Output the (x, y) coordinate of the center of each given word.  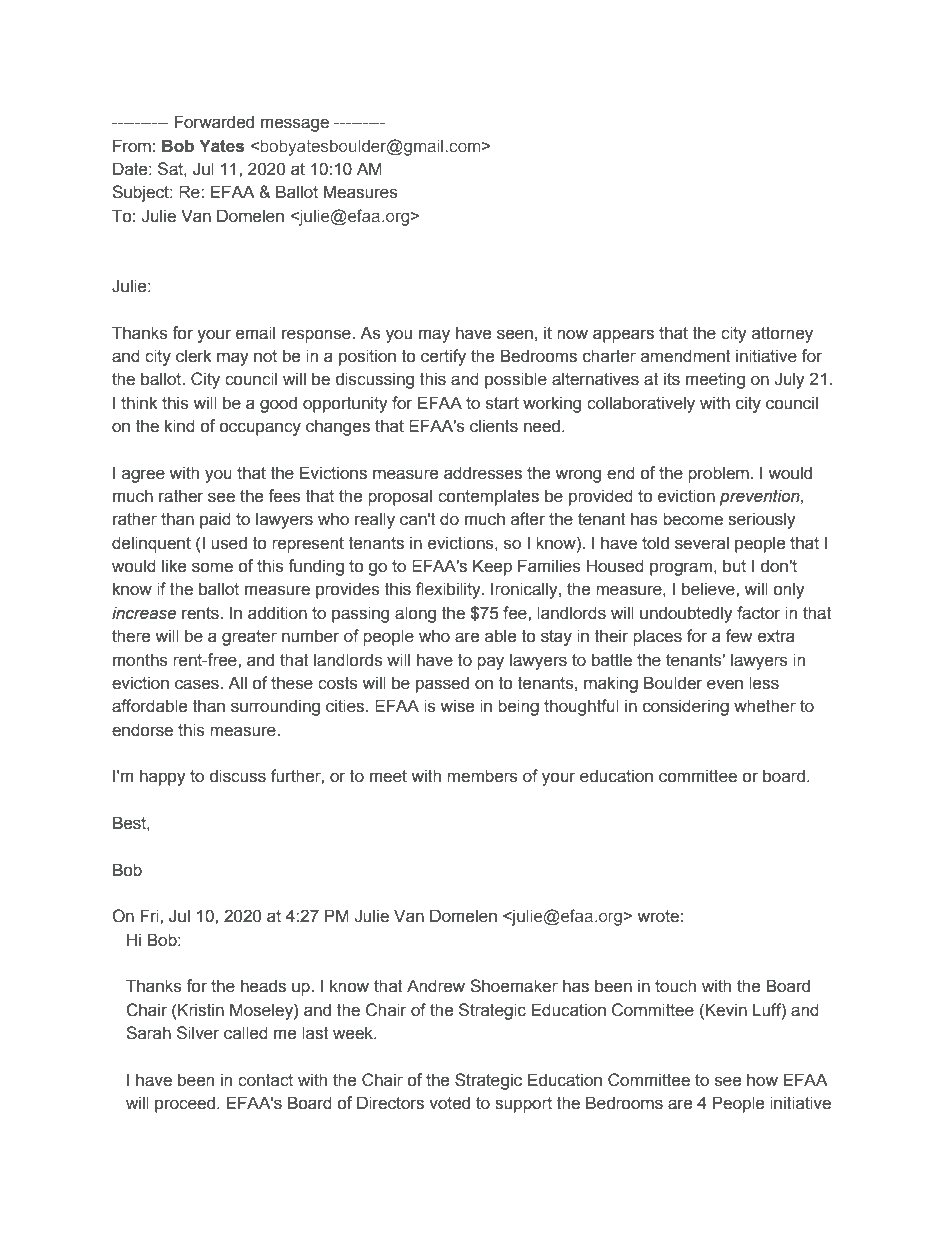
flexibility (449, 590)
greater (249, 638)
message (295, 125)
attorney (782, 335)
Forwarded (214, 122)
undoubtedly (686, 614)
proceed (186, 1104)
